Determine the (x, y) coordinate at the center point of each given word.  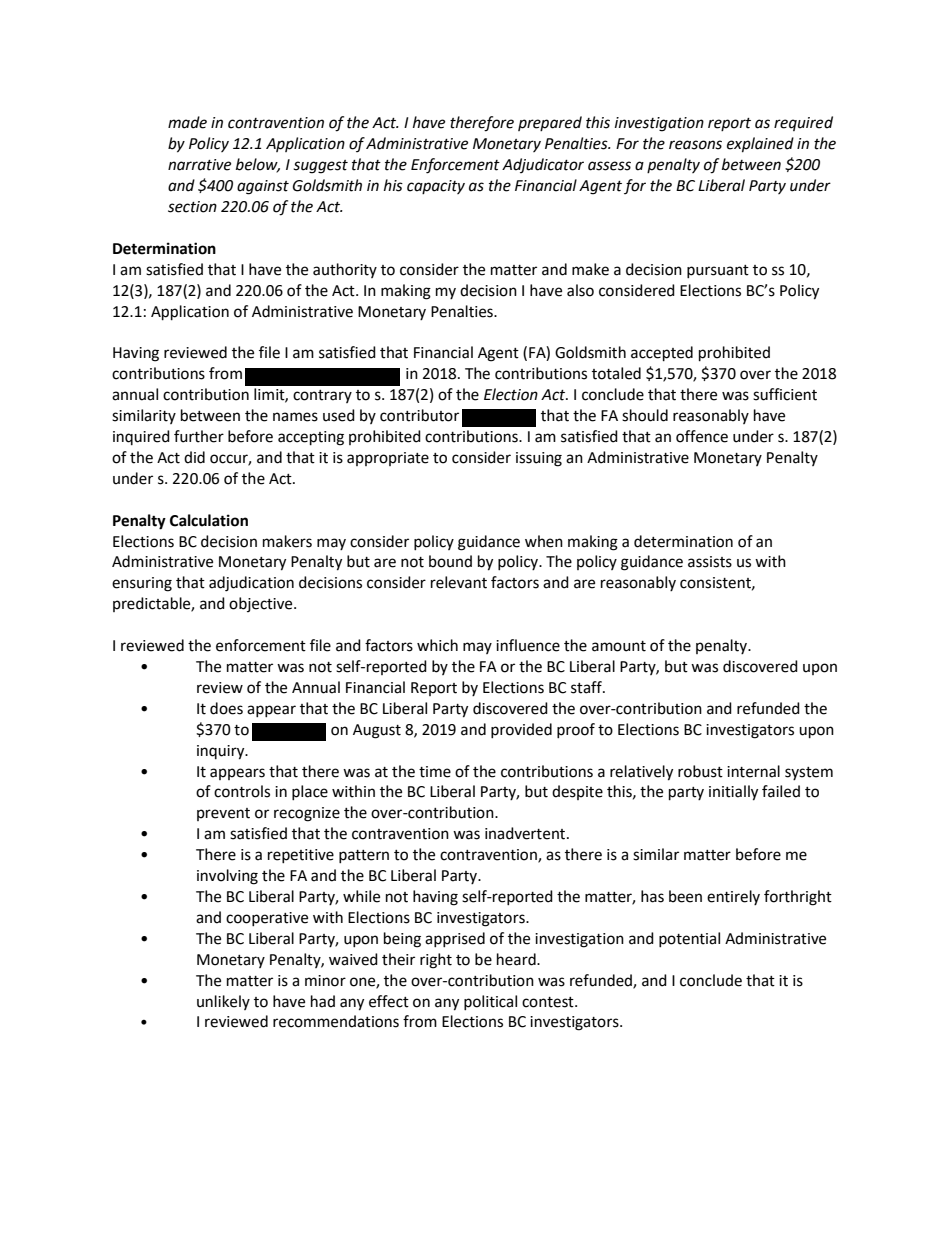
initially (733, 793)
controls (242, 791)
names (295, 417)
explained (760, 145)
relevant (459, 582)
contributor (419, 415)
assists (710, 562)
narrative (199, 165)
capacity (436, 187)
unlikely (223, 1002)
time (435, 772)
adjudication (251, 584)
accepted (662, 354)
